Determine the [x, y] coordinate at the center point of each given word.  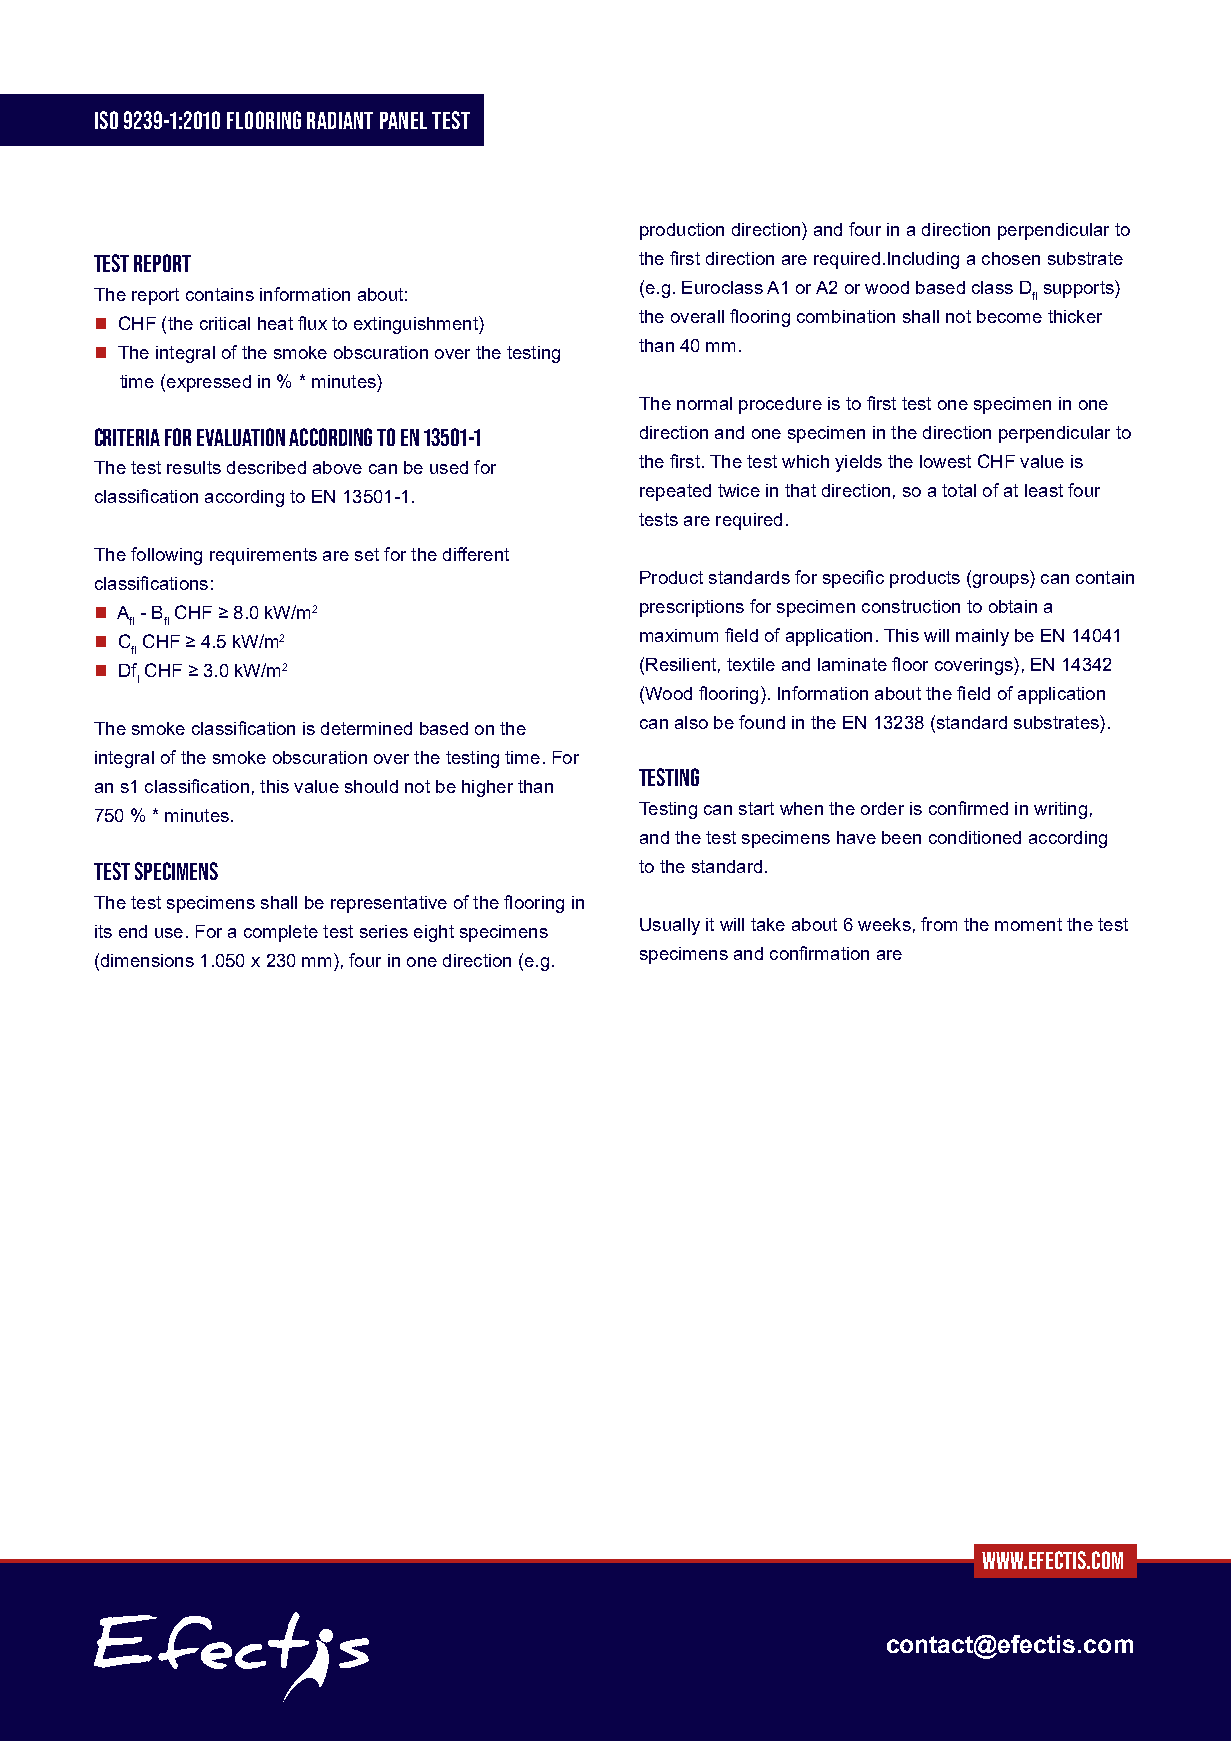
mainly [982, 637]
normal [704, 403]
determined [366, 728]
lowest [945, 461]
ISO [106, 120]
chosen [1011, 258]
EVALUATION [241, 437]
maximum [679, 635]
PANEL [403, 120]
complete [281, 933]
